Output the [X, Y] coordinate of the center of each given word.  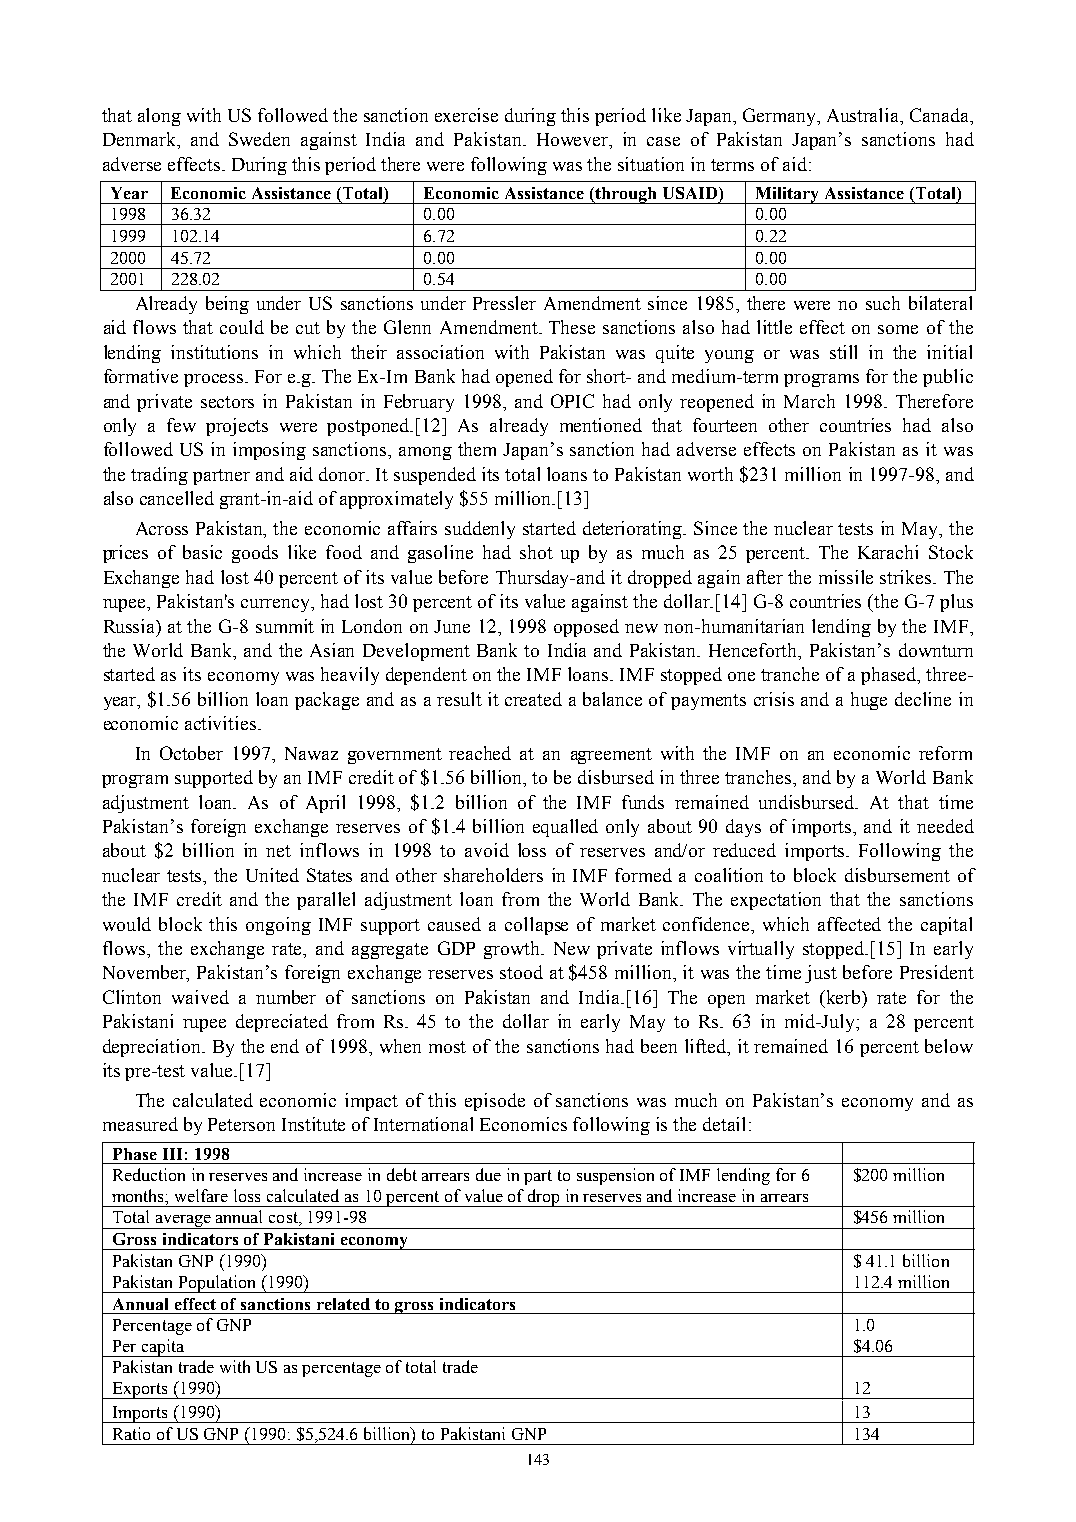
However [574, 141]
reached [480, 753]
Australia [864, 115]
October [191, 753]
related [343, 1304]
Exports [140, 1390]
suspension [615, 1176]
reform [945, 753]
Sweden [259, 139]
